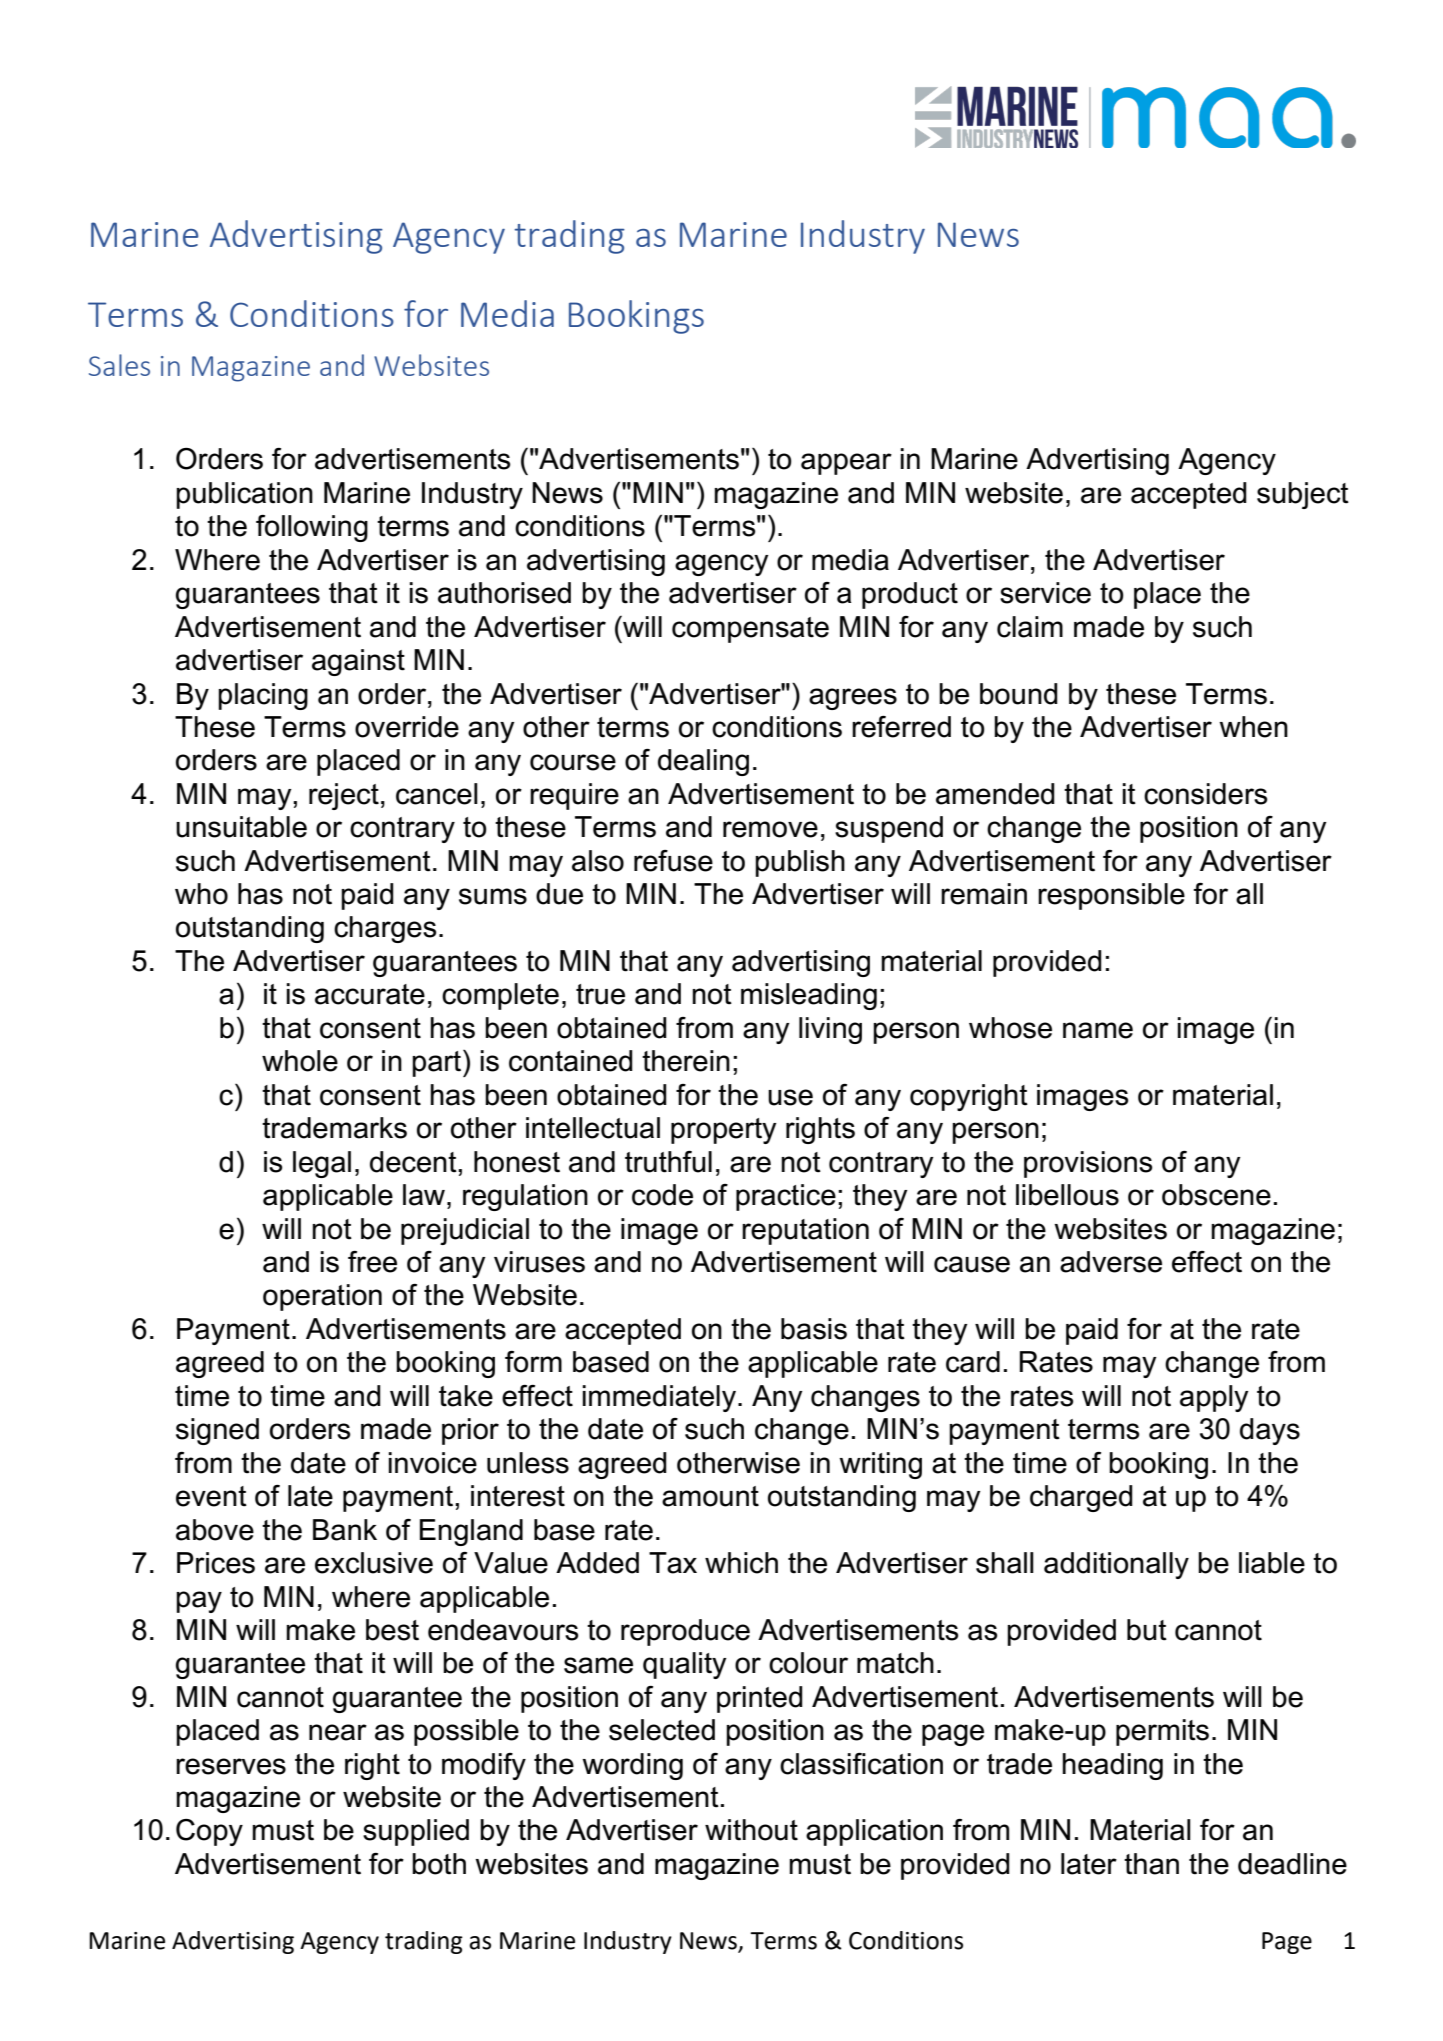  I want to click on name, so click(1098, 1030).
